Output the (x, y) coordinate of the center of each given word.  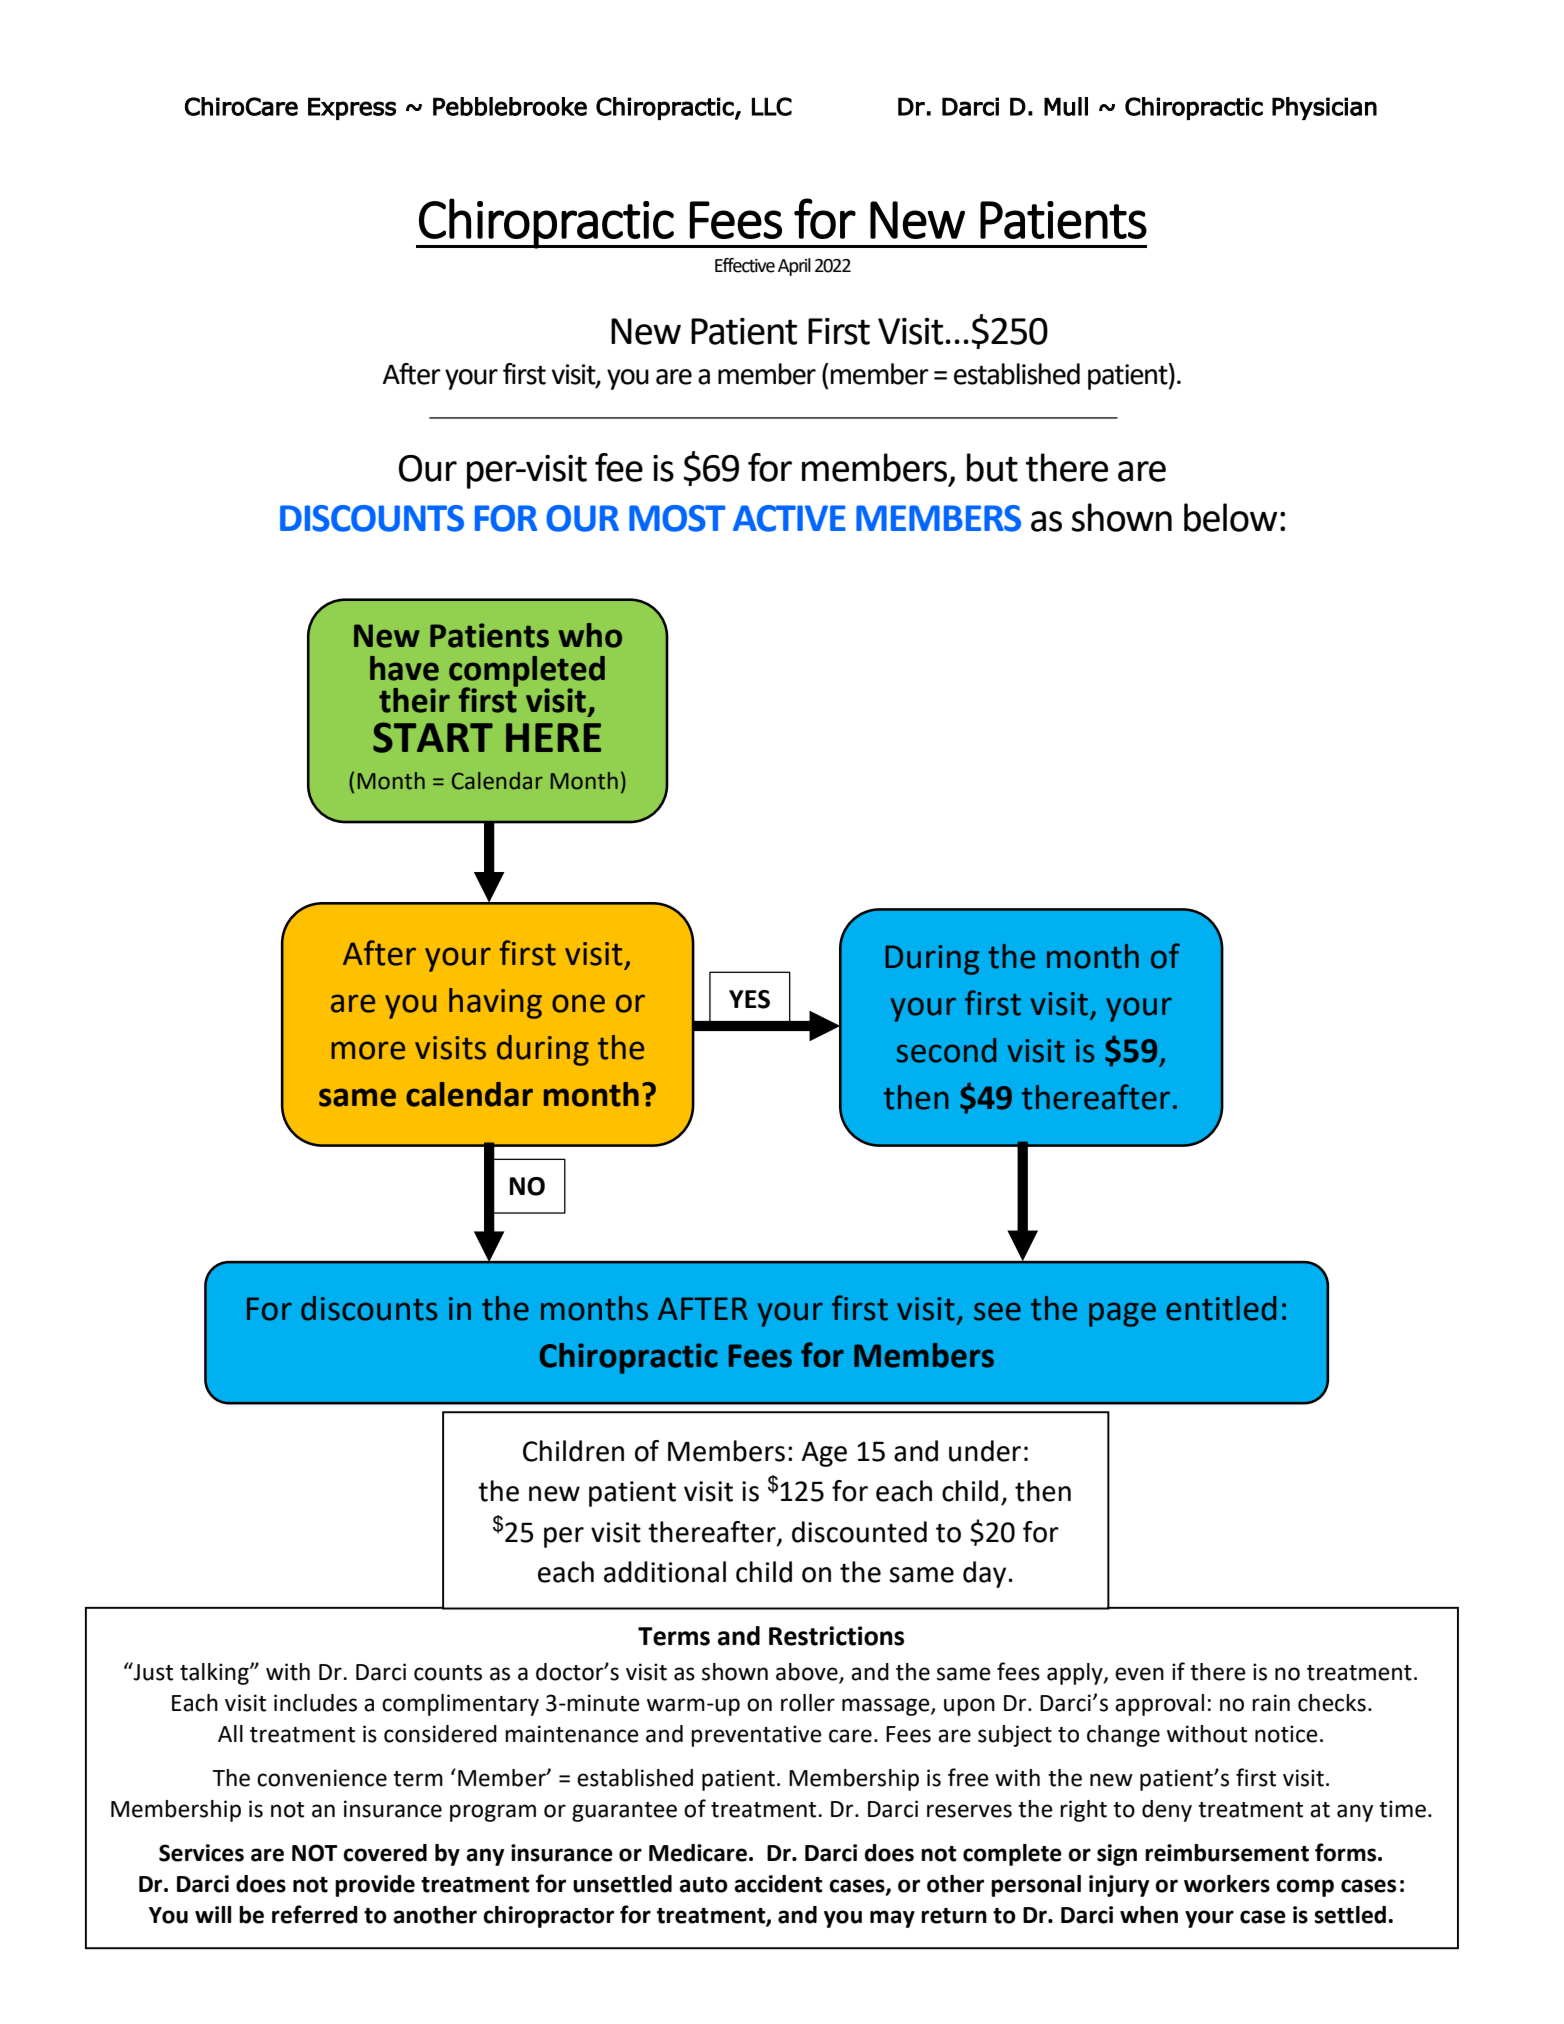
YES (749, 999)
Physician (1324, 108)
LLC (772, 106)
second (946, 1050)
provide (375, 1886)
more (368, 1050)
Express (352, 108)
